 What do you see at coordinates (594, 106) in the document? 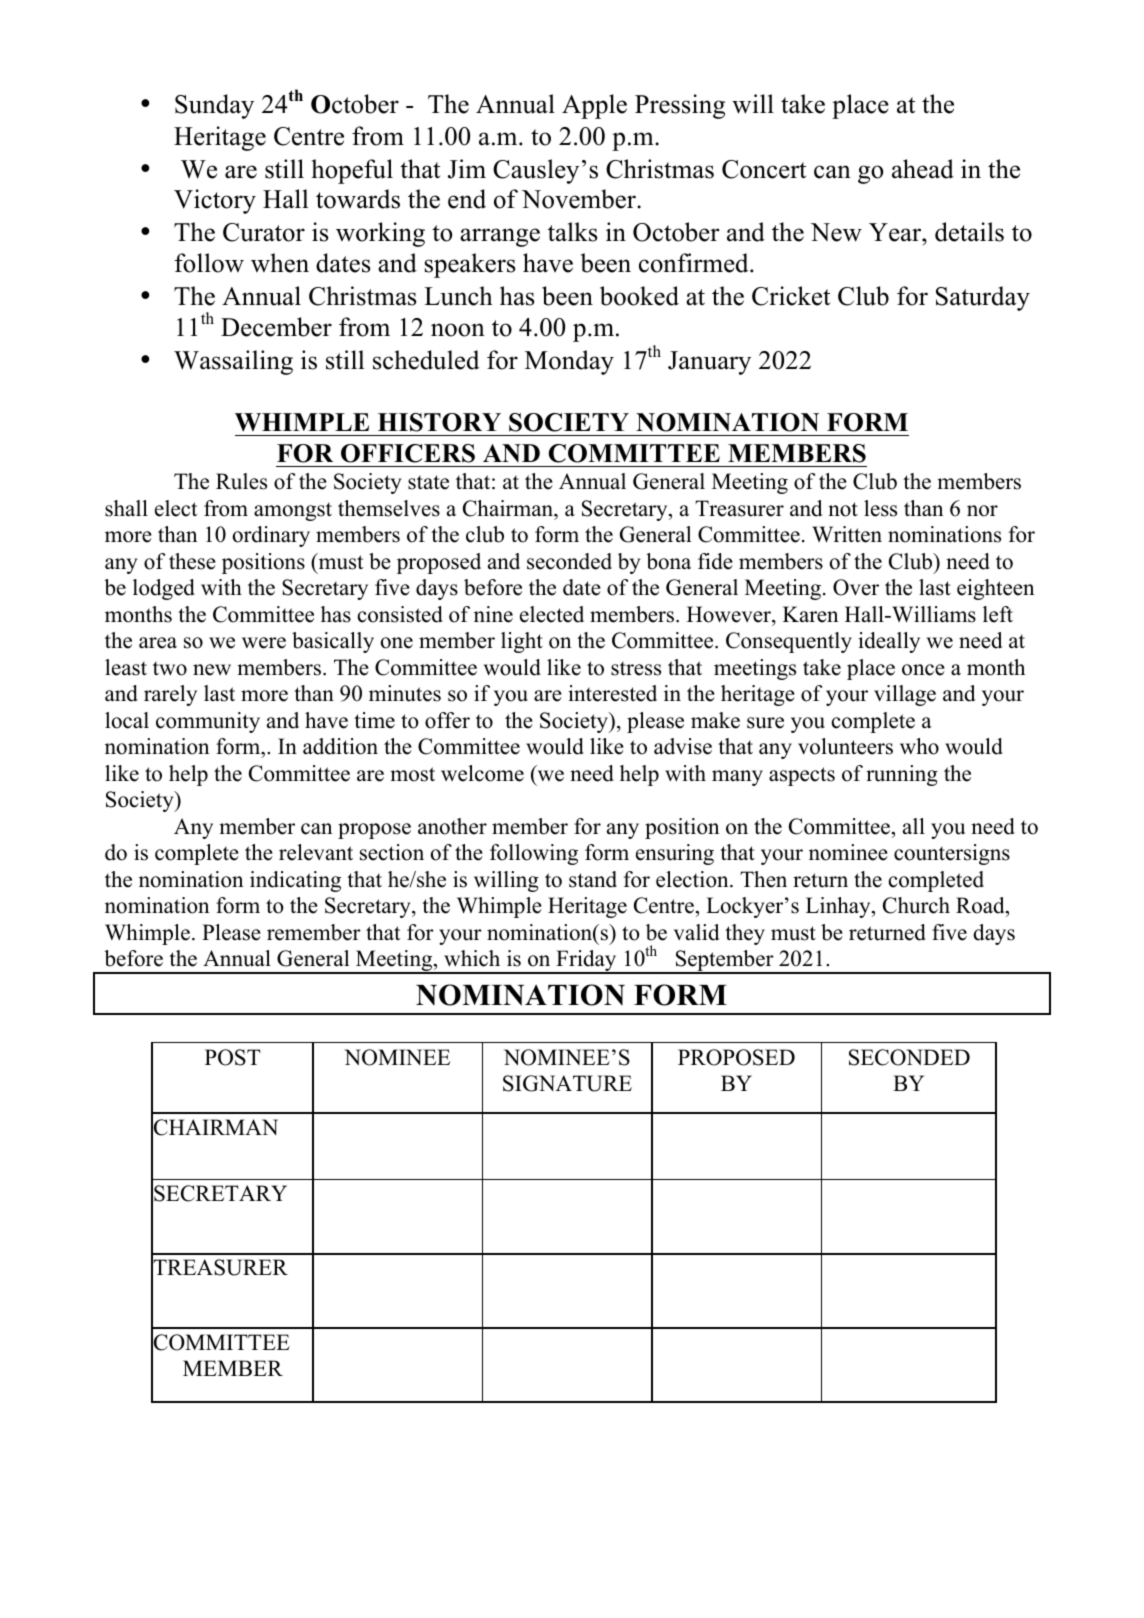
I see `Apple` at bounding box center [594, 106].
